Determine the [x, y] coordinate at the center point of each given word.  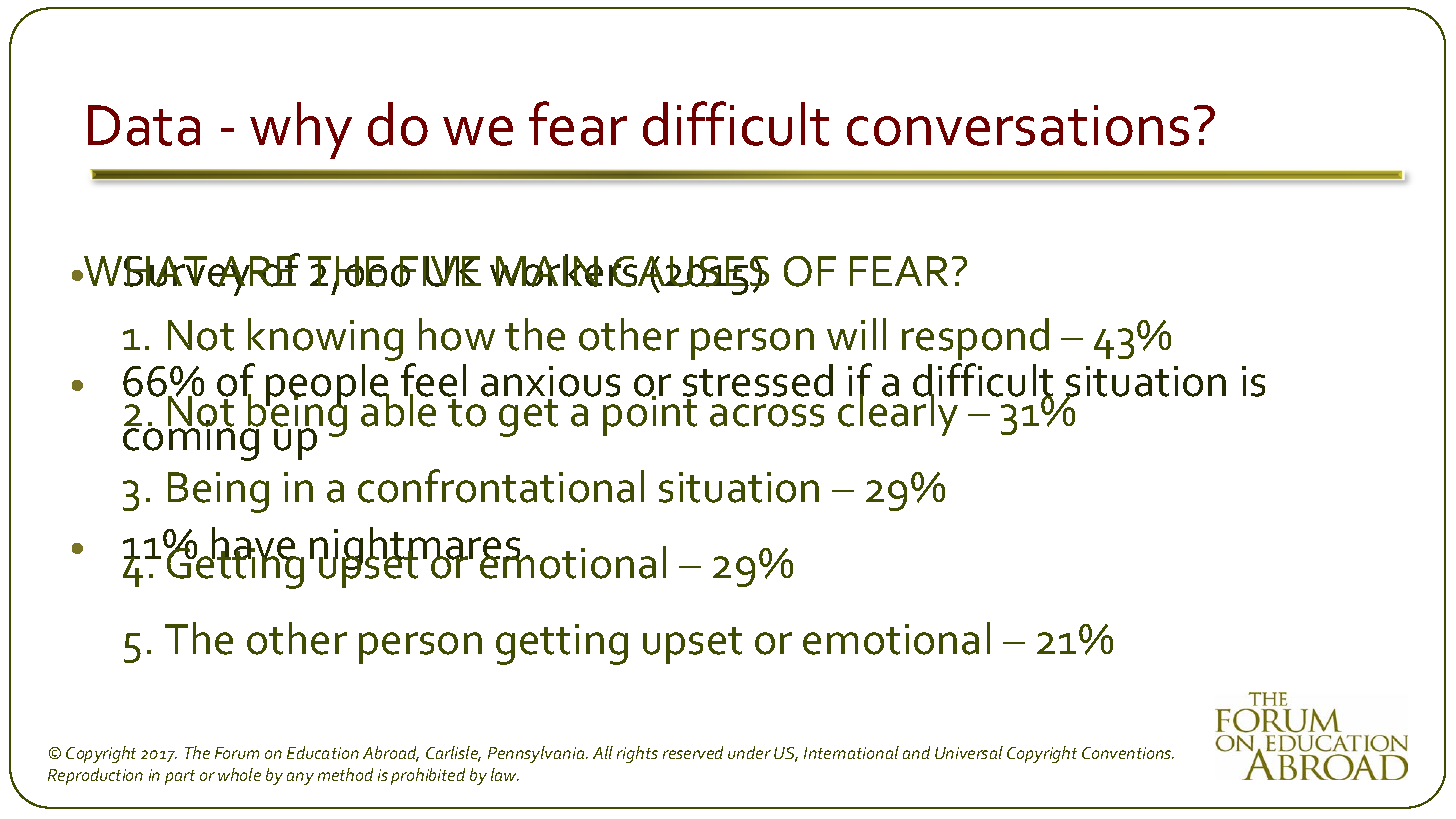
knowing [325, 341]
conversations [1018, 125]
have [254, 545]
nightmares [416, 550]
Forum [237, 753]
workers [565, 270]
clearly [898, 414]
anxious [550, 381]
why [301, 130]
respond [975, 339]
